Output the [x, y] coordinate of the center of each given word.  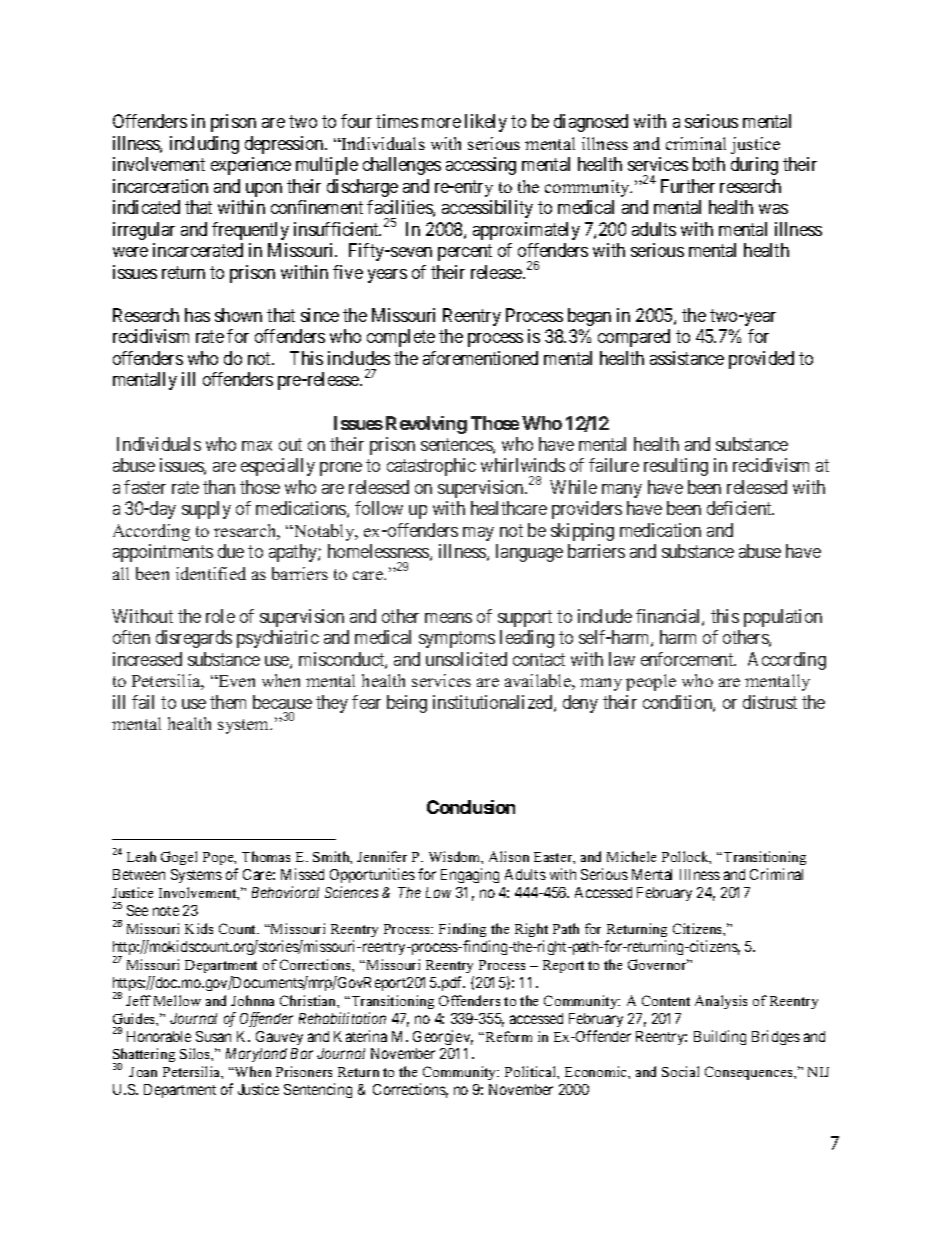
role [220, 616]
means [448, 618]
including [204, 145]
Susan [213, 1036]
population [783, 618]
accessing [481, 166]
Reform [509, 1036]
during [754, 166]
